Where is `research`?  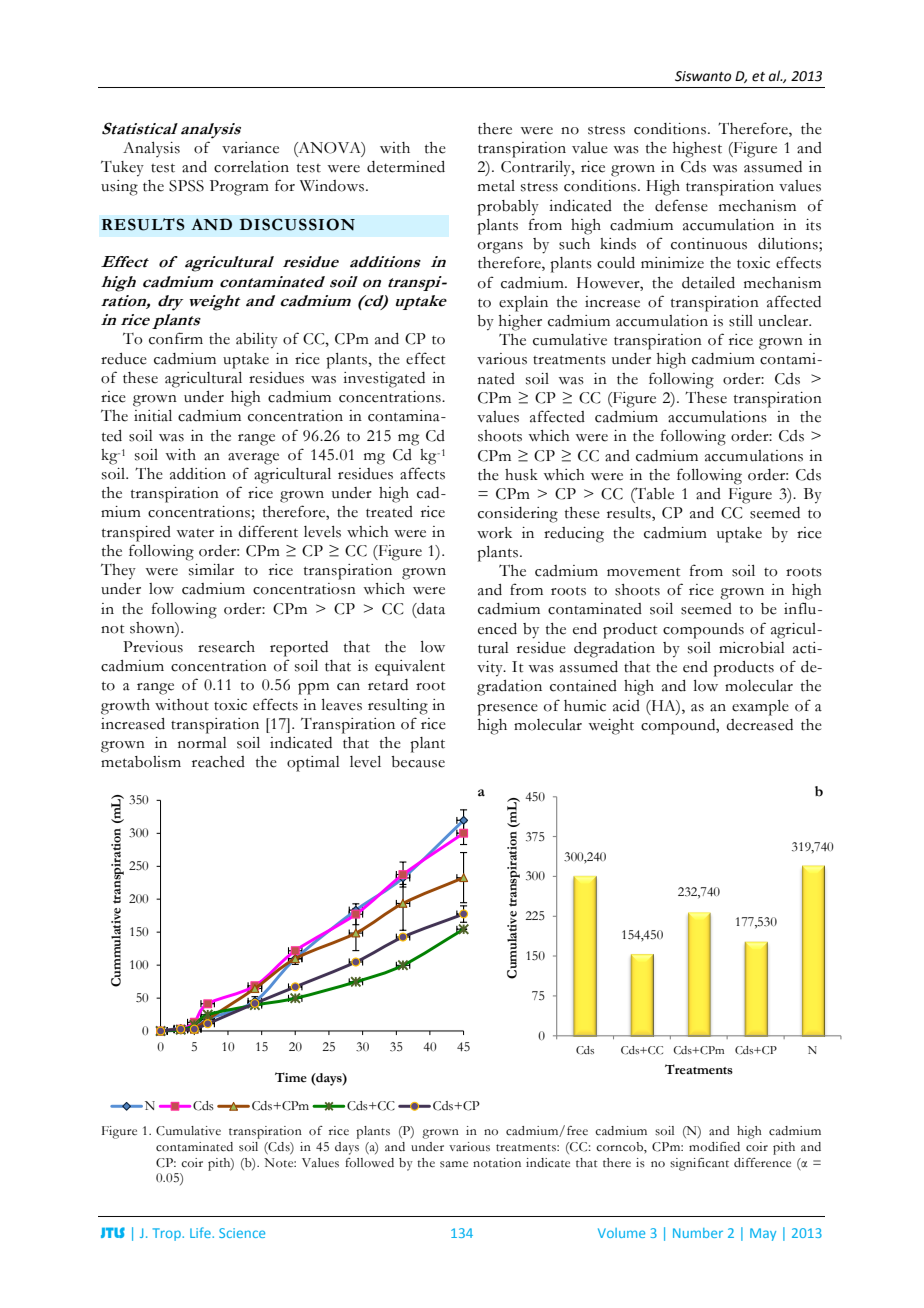 research is located at coordinates (226, 647).
